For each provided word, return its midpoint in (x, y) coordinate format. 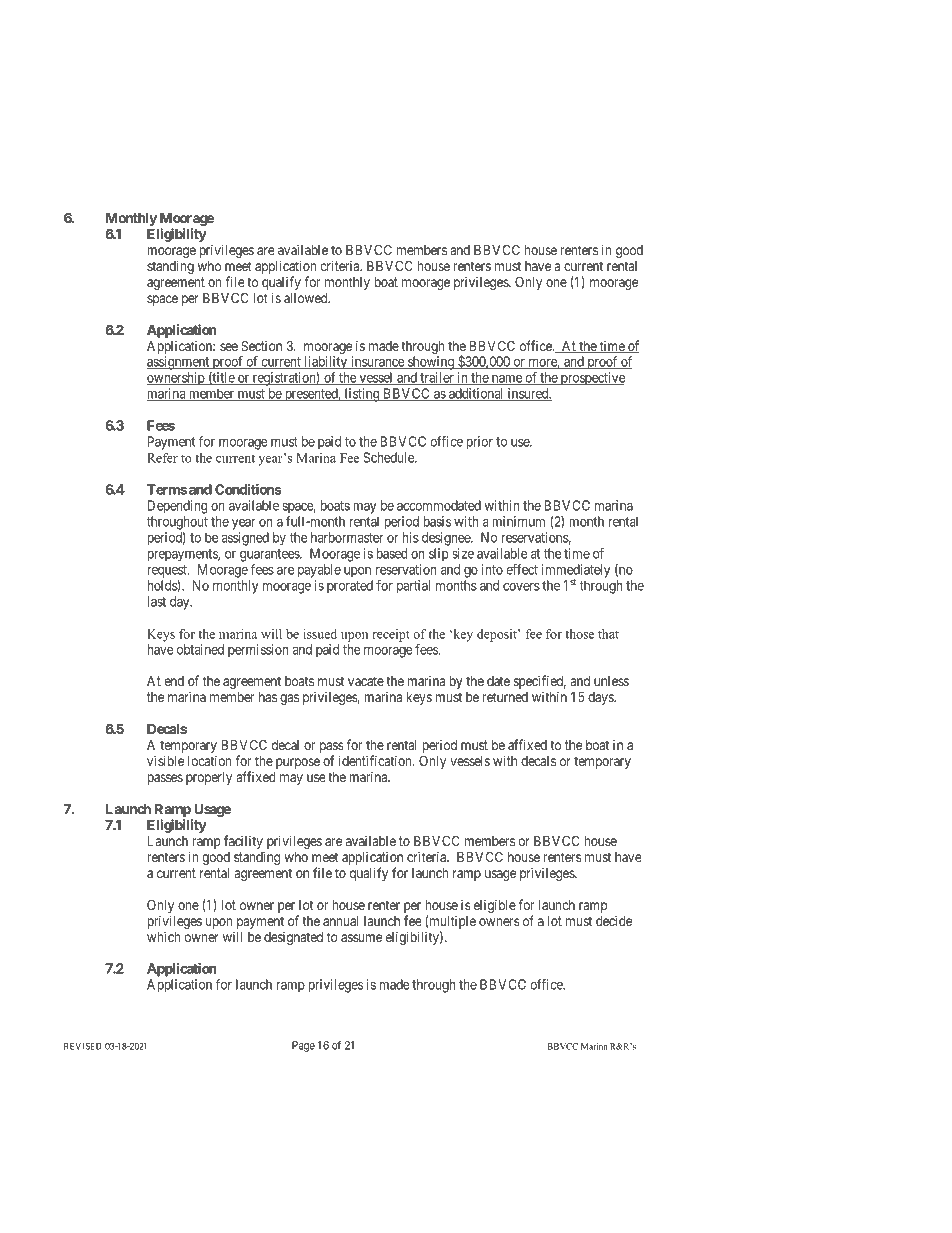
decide (614, 920)
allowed (307, 298)
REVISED (83, 1046)
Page (303, 1046)
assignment (179, 363)
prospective (591, 379)
